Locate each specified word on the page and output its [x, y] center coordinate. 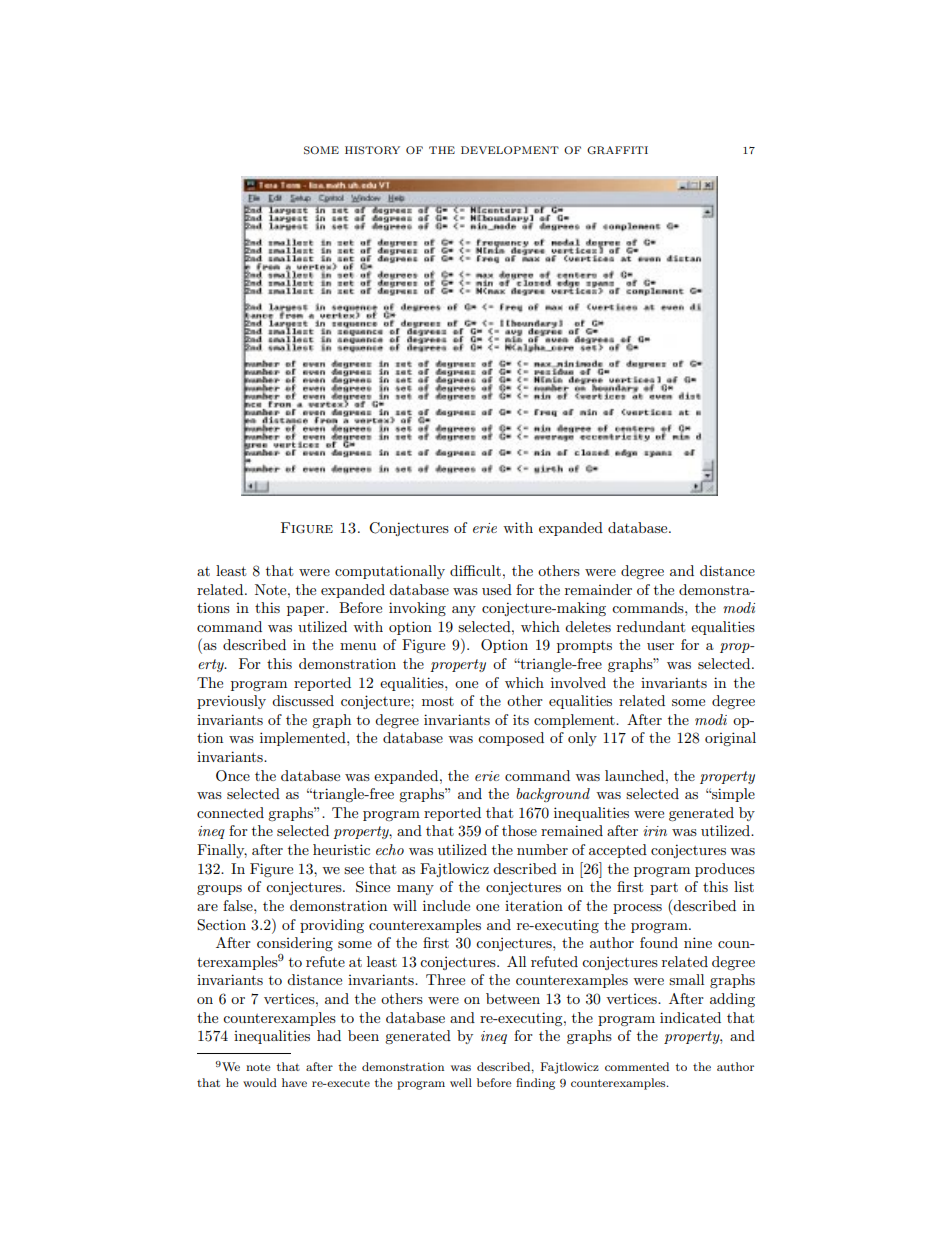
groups [219, 890]
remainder [598, 589]
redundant [651, 626]
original [730, 739]
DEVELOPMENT [510, 150]
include [446, 905]
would [260, 1082]
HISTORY [372, 150]
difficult [475, 570]
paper [307, 611]
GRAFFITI [617, 150]
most [438, 701]
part [664, 889]
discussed [303, 700]
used [497, 589]
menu [358, 646]
